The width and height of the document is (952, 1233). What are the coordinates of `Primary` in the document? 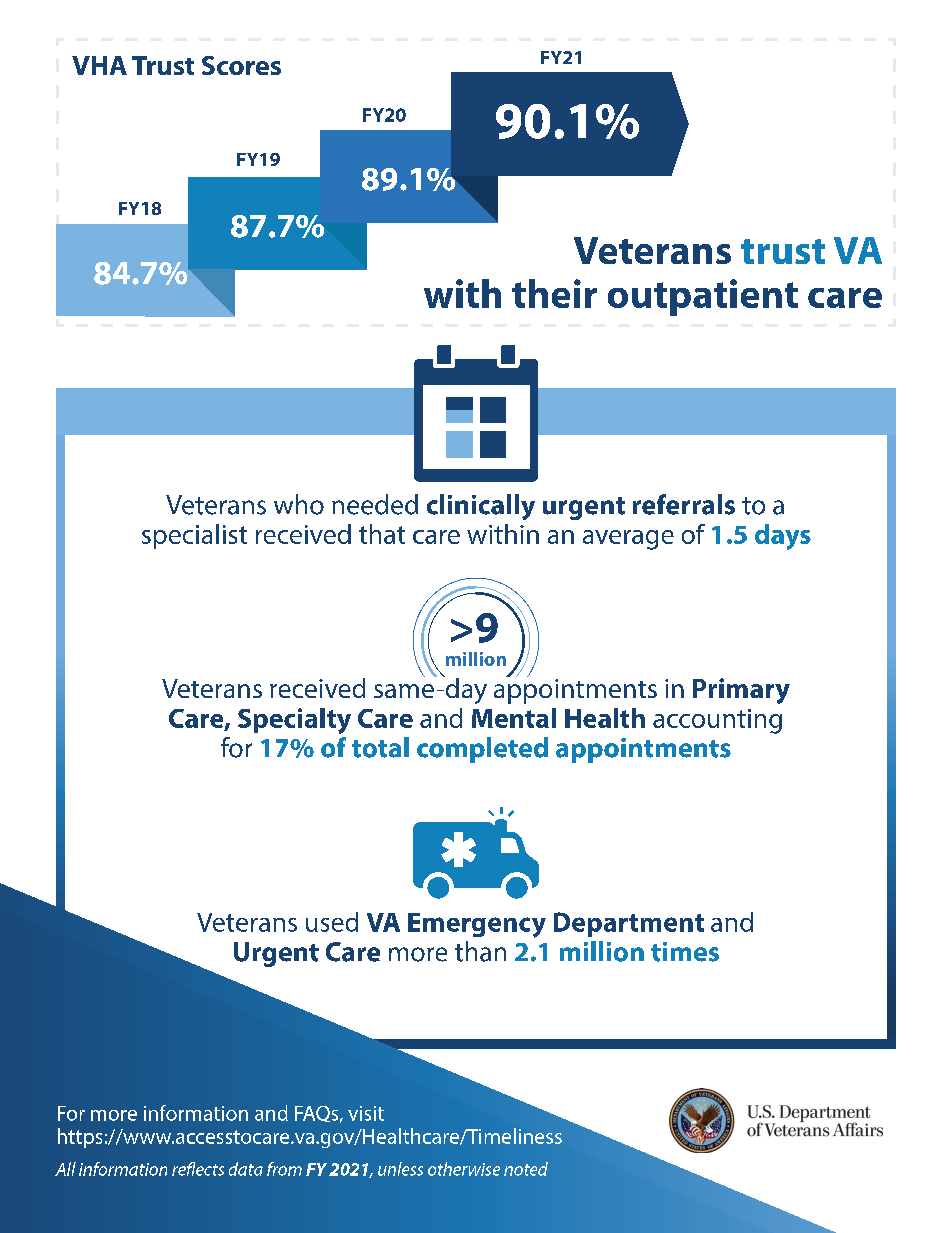 It's located at (741, 691).
